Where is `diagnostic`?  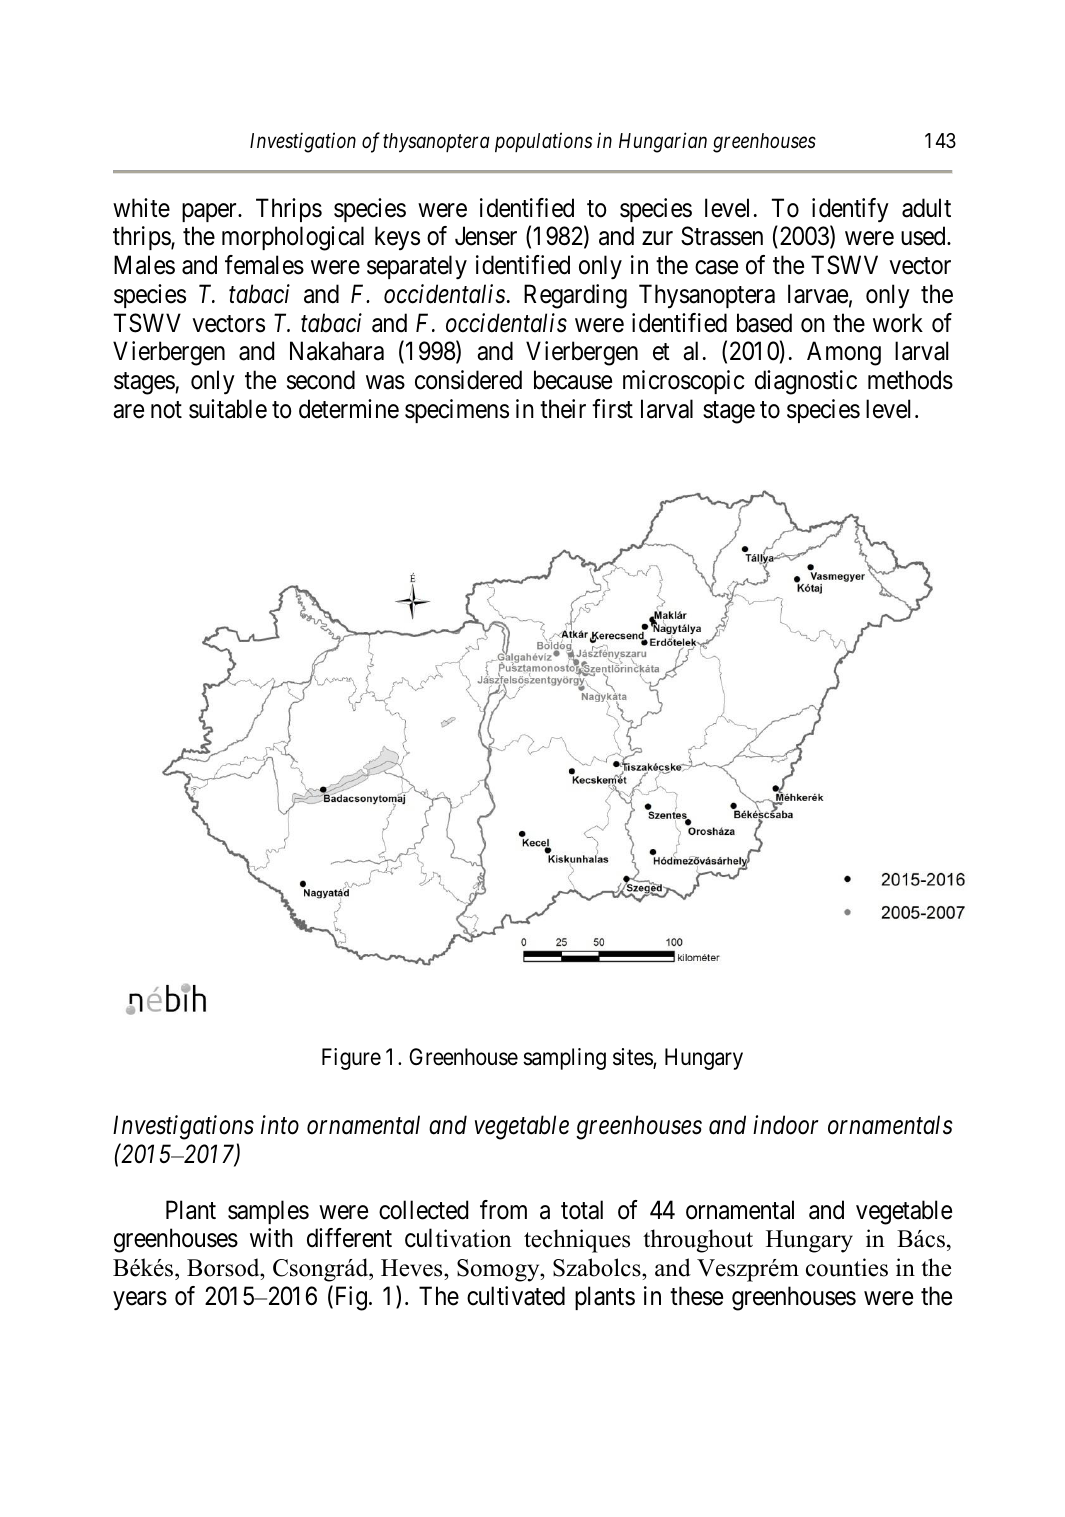
diagnostic is located at coordinates (806, 382).
